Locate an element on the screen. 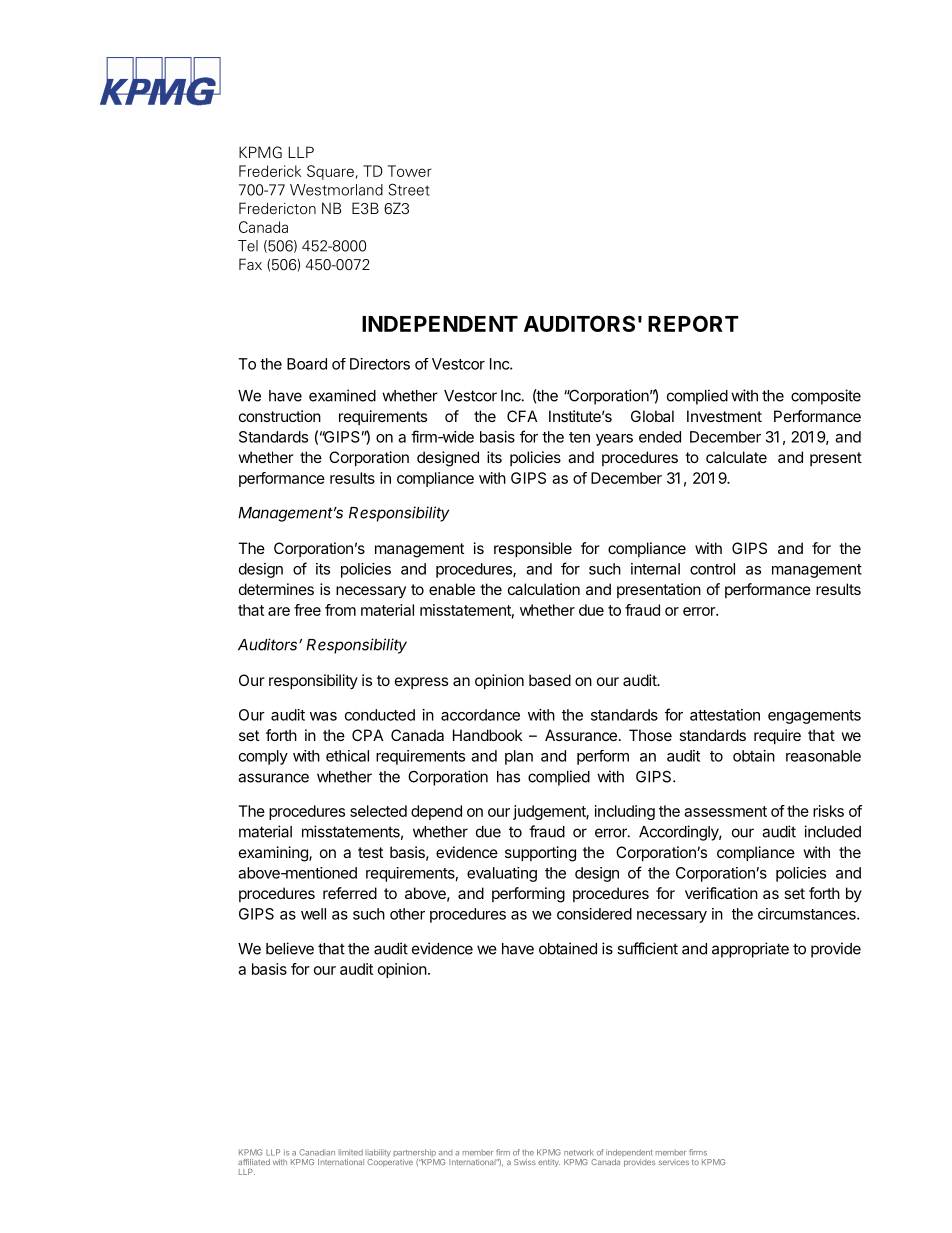 Image resolution: width=952 pixels, height=1233 pixels. determines is located at coordinates (276, 589).
